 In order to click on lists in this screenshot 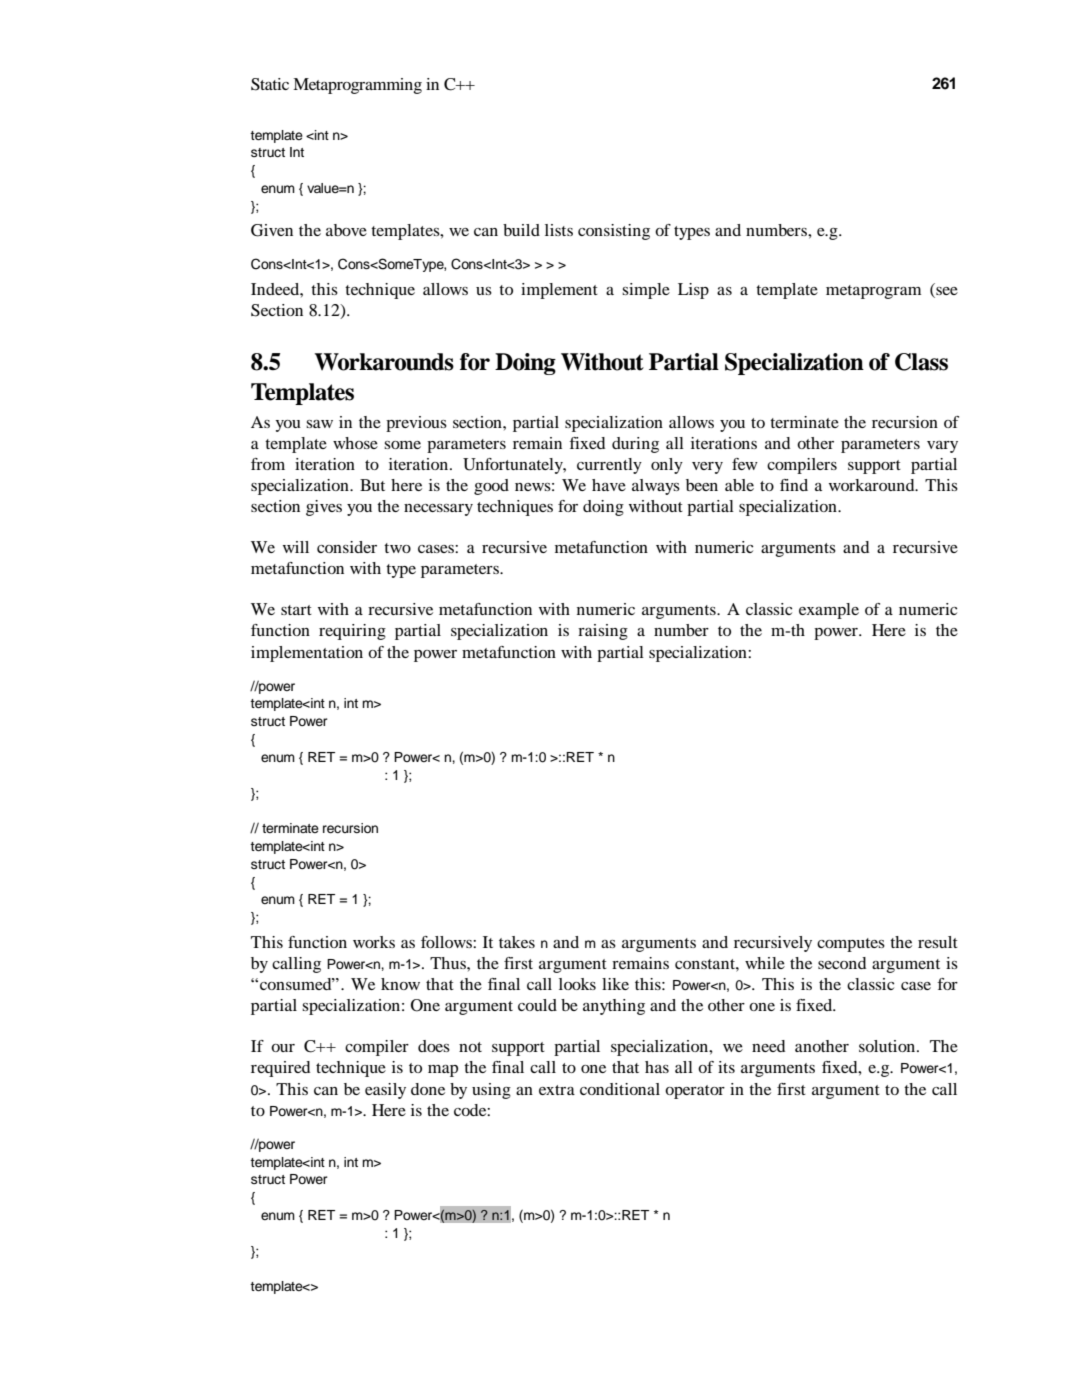, I will do `click(559, 230)`.
